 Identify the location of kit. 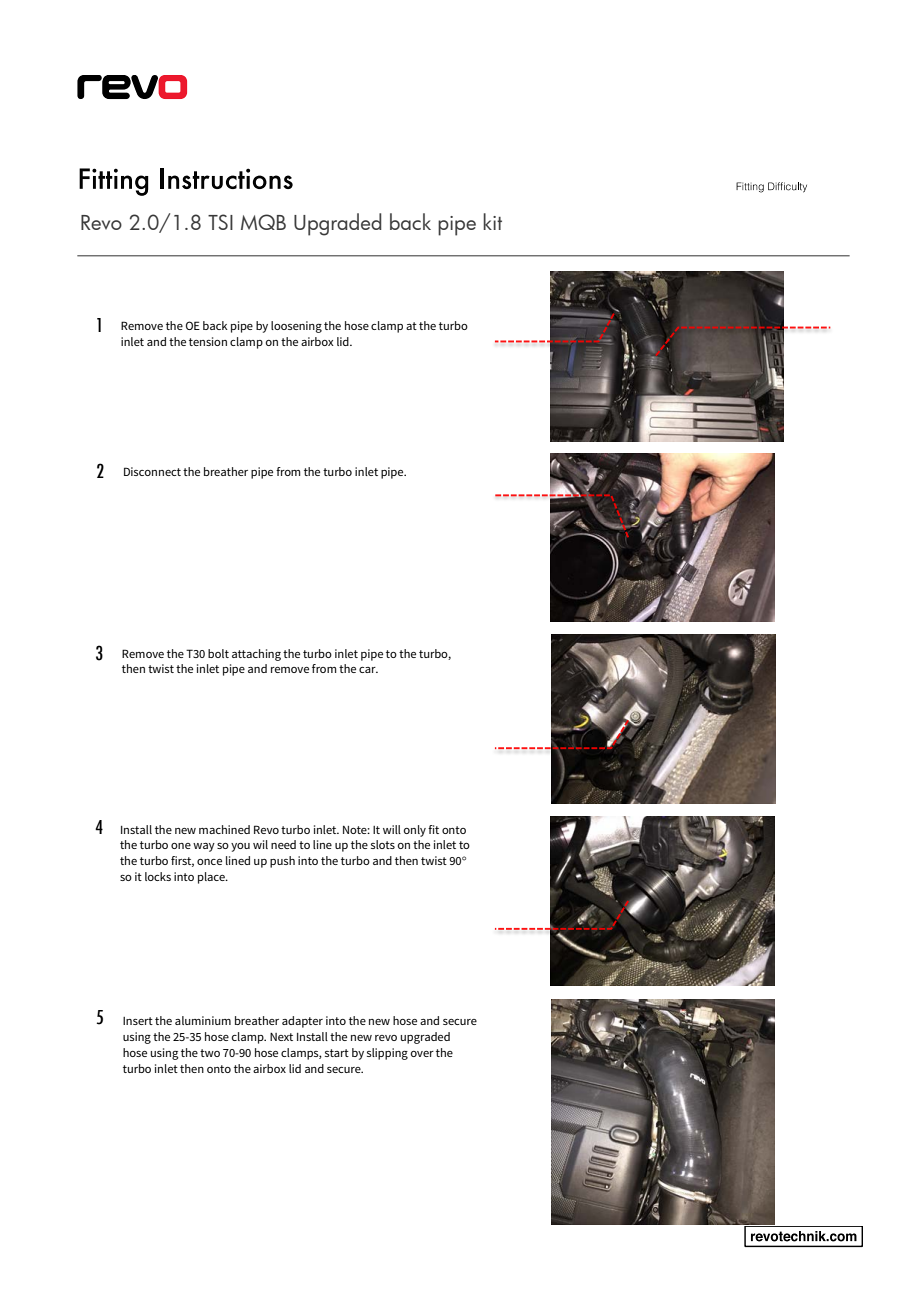
(492, 221).
